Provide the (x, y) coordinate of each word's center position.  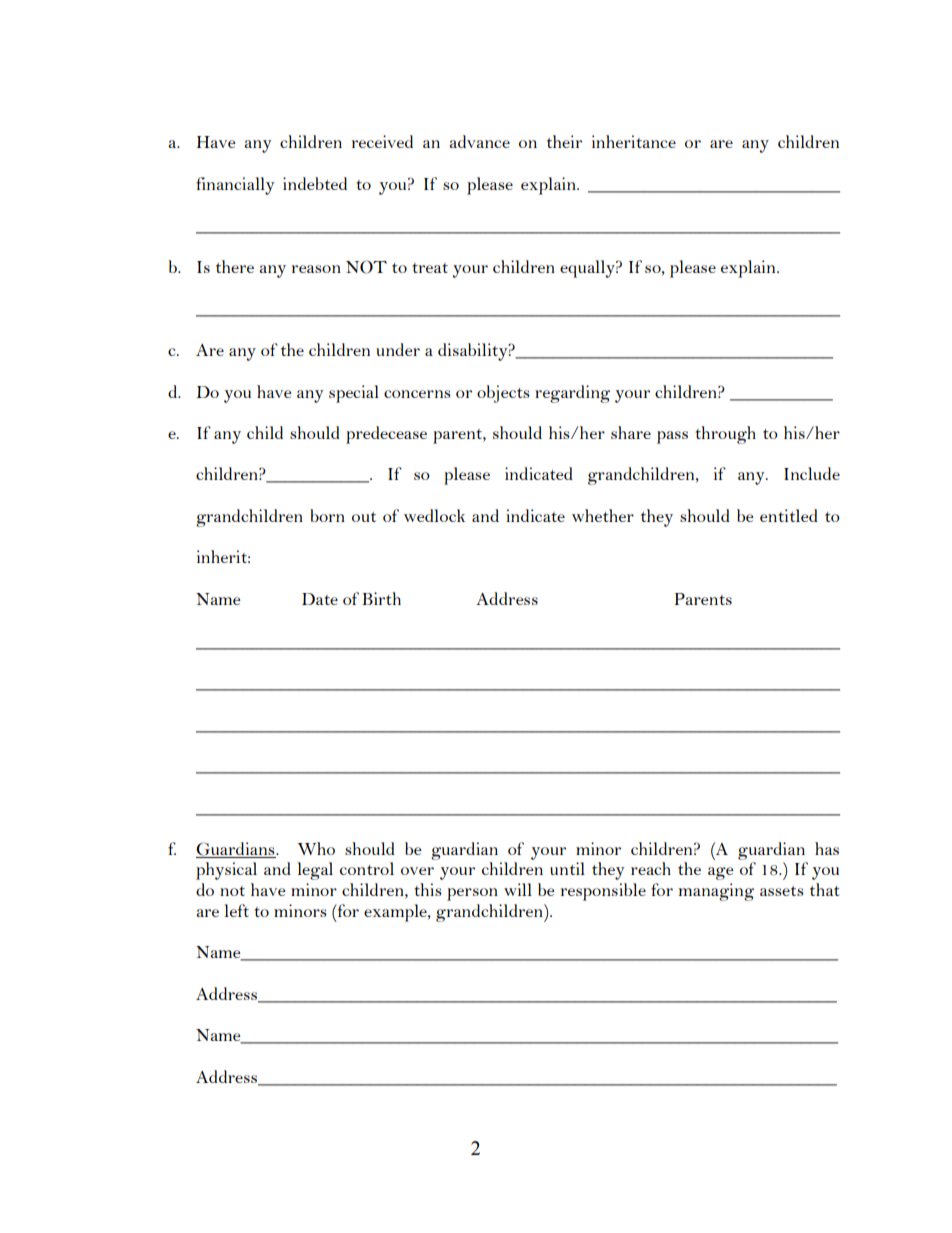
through (725, 435)
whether (603, 515)
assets (782, 891)
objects (503, 394)
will (518, 889)
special (354, 394)
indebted (315, 183)
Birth (381, 598)
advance (479, 141)
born (327, 515)
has (827, 848)
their (564, 141)
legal (315, 871)
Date (320, 599)
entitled (789, 515)
